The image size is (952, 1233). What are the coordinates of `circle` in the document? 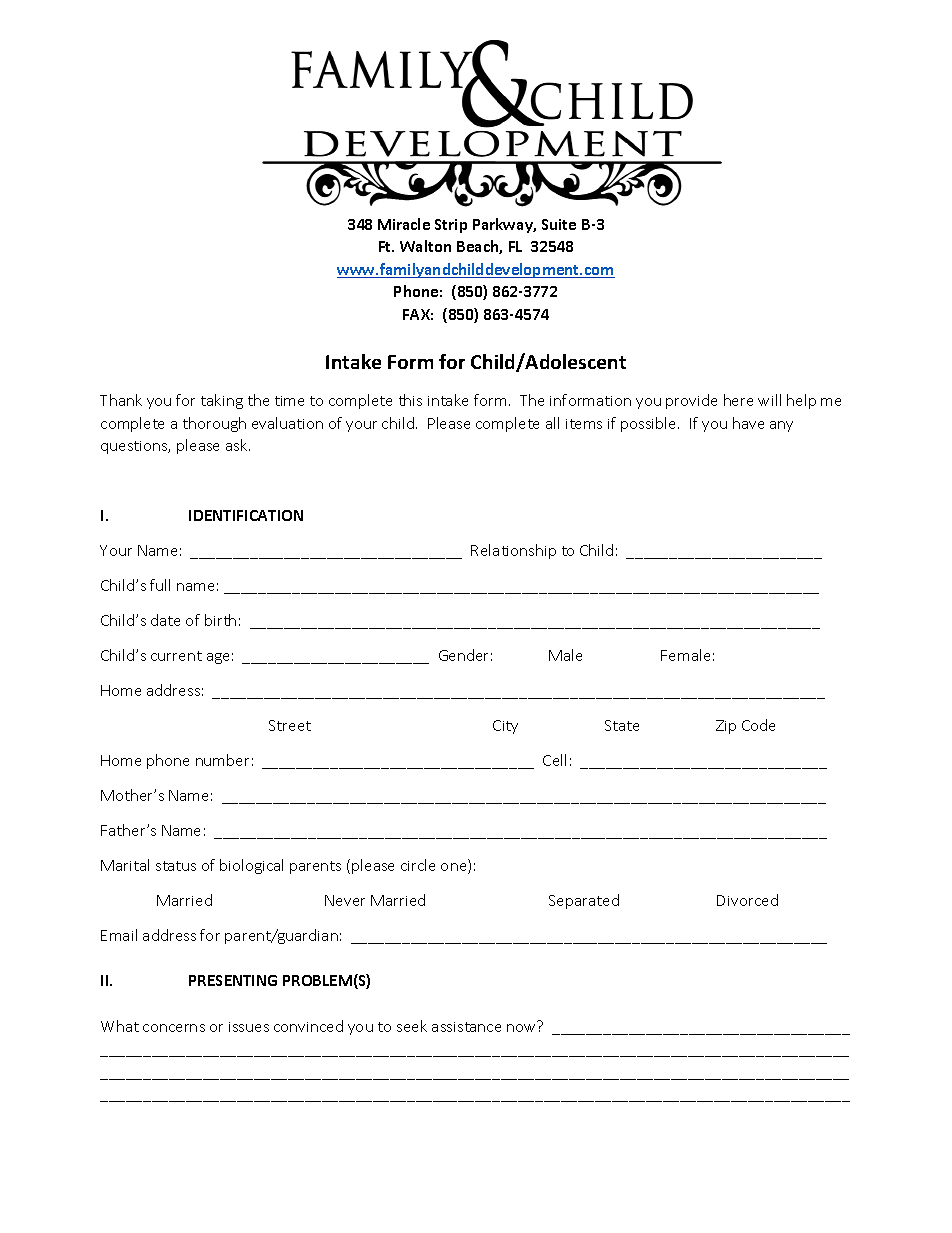 It's located at (418, 865).
